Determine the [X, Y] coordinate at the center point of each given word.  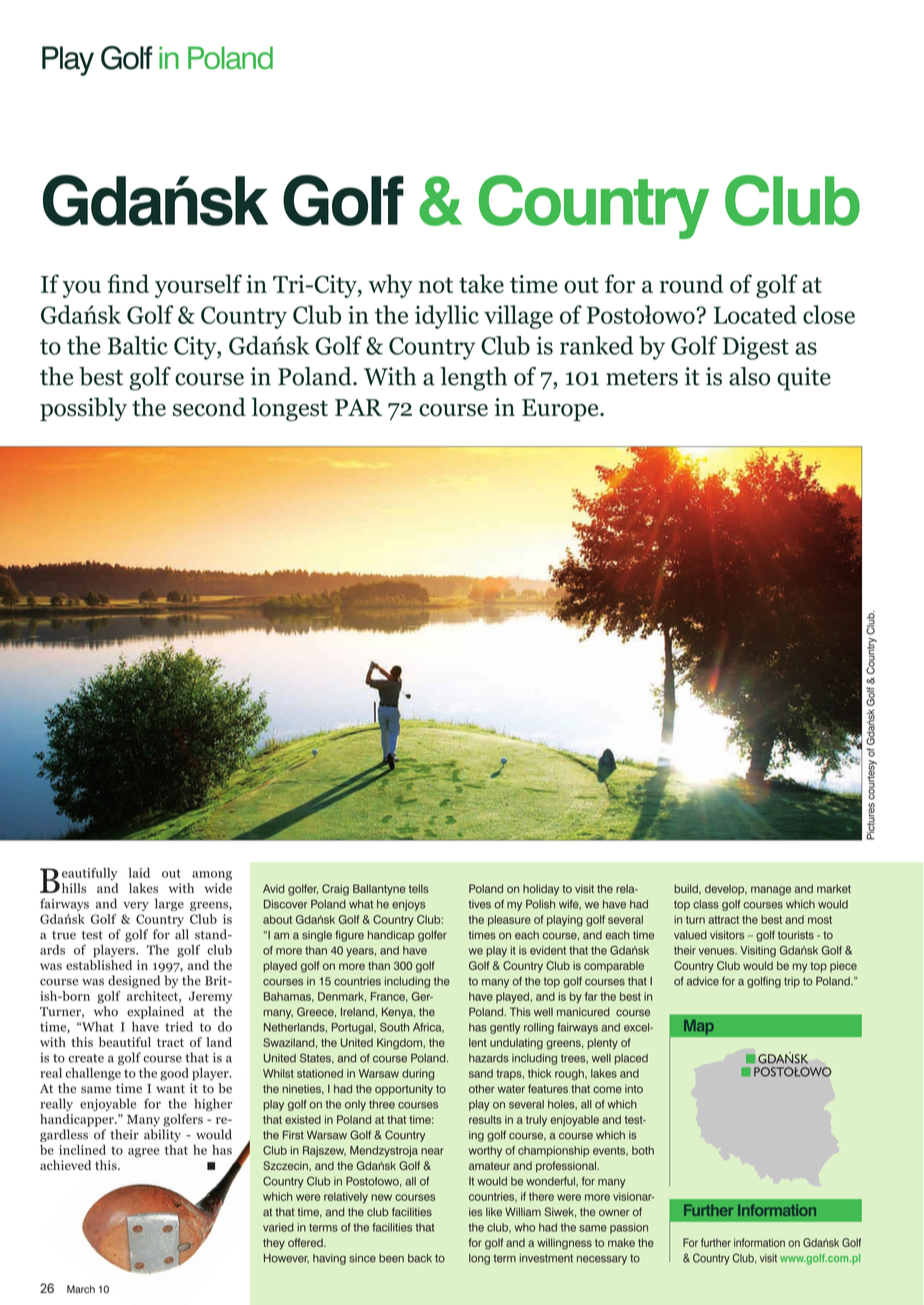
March [81, 1289]
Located [755, 314]
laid [139, 873]
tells [419, 888]
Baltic [138, 345]
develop [726, 889]
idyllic [447, 317]
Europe [561, 410]
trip [792, 982]
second [209, 407]
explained [155, 1012]
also [749, 376]
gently [505, 1028]
